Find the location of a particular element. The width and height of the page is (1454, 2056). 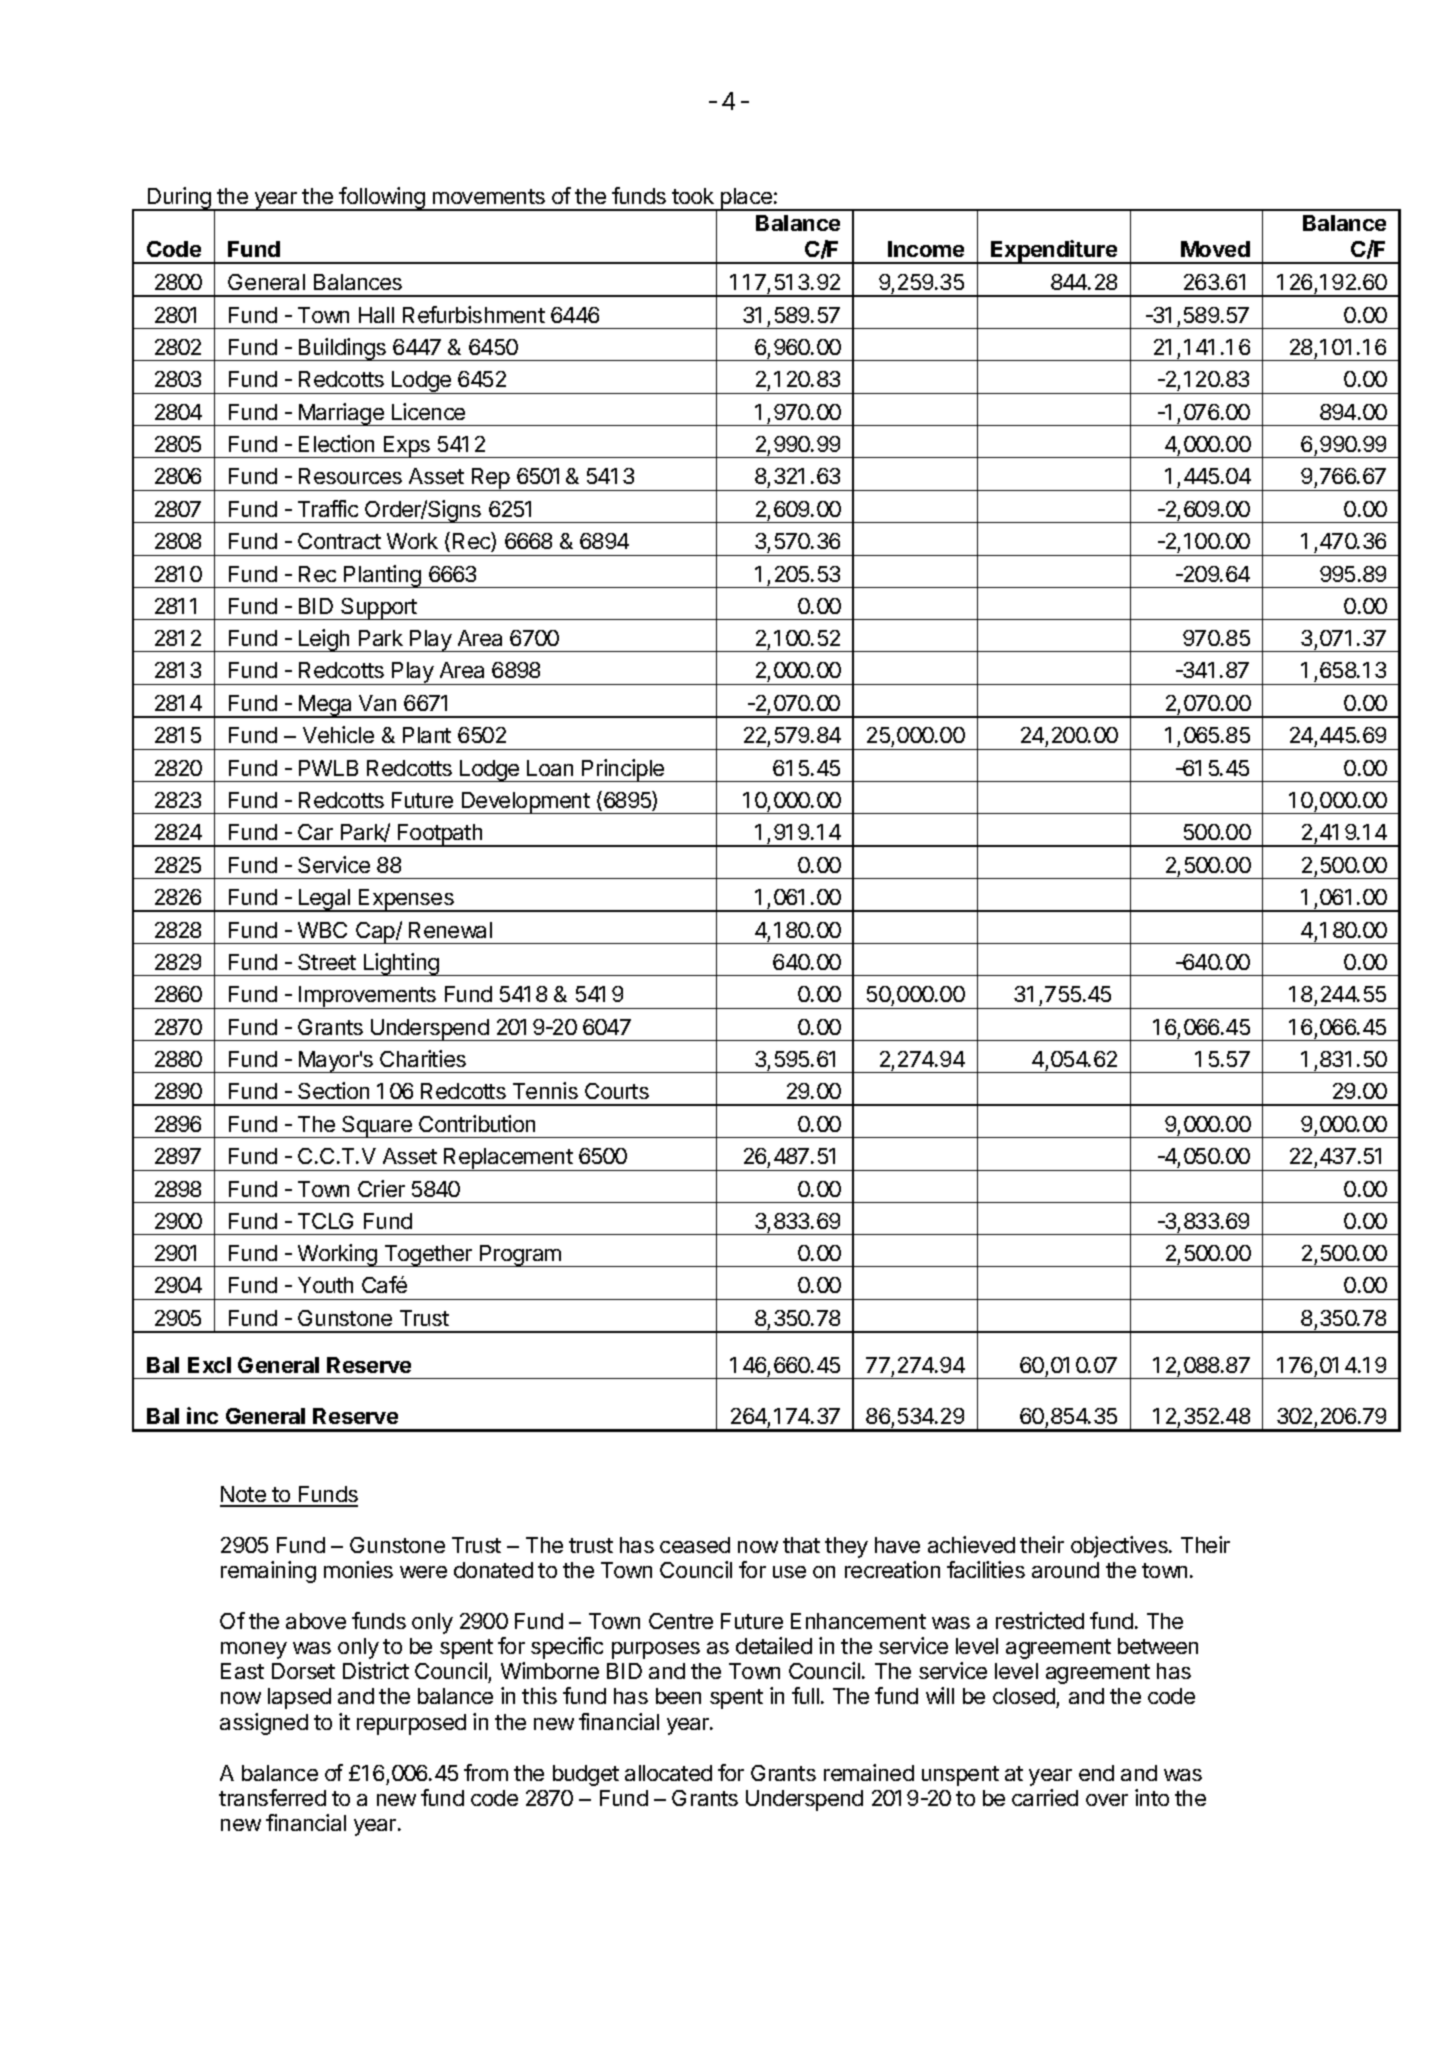

Courts is located at coordinates (617, 1091).
